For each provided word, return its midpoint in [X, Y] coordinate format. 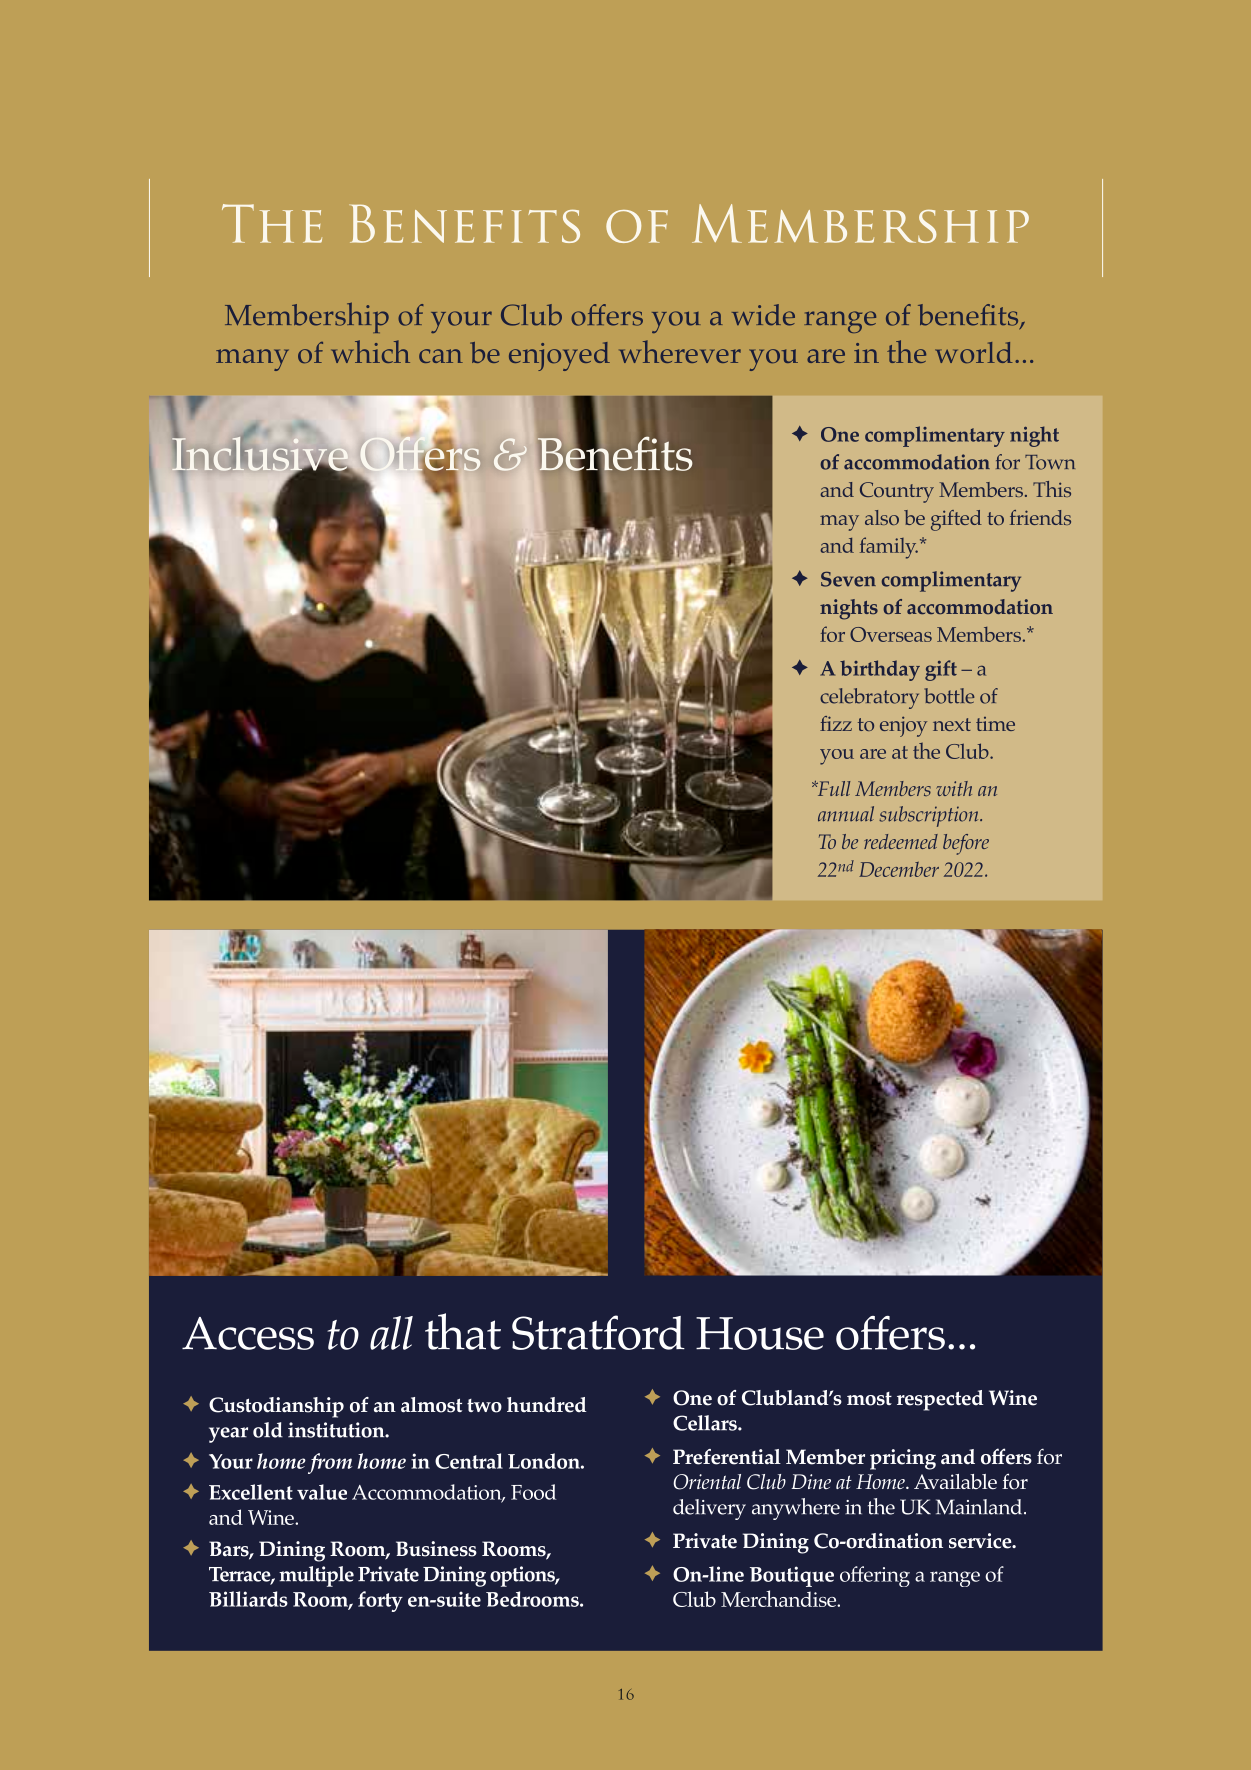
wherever [680, 351]
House [760, 1333]
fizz [836, 723]
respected [940, 1400]
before [966, 844]
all [391, 1333]
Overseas [891, 634]
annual [846, 814]
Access [248, 1333]
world [973, 352]
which [370, 351]
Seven [848, 579]
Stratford [598, 1332]
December [899, 869]
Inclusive [261, 453]
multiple [316, 1576]
